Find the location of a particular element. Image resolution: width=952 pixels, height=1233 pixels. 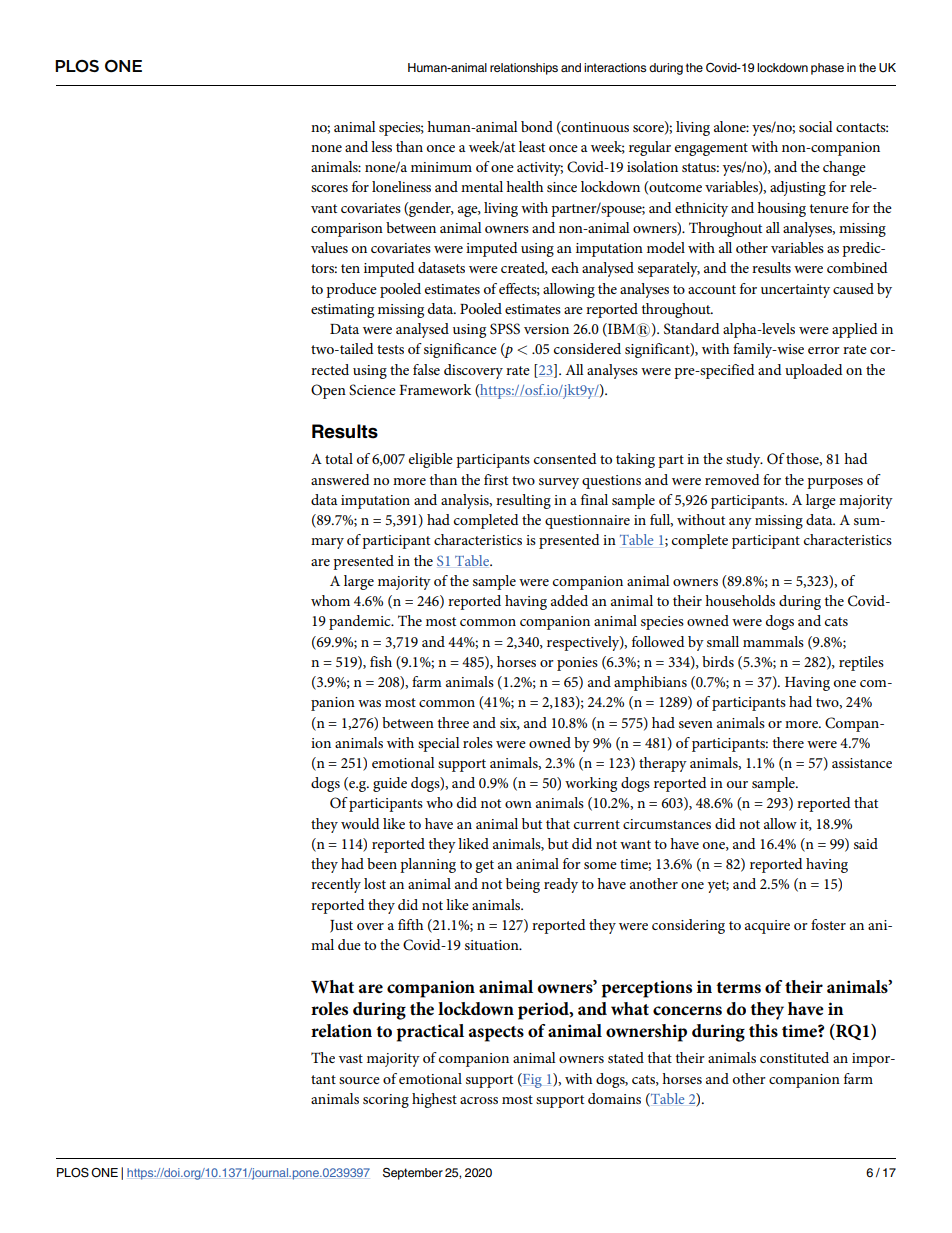

September is located at coordinates (413, 1174).
